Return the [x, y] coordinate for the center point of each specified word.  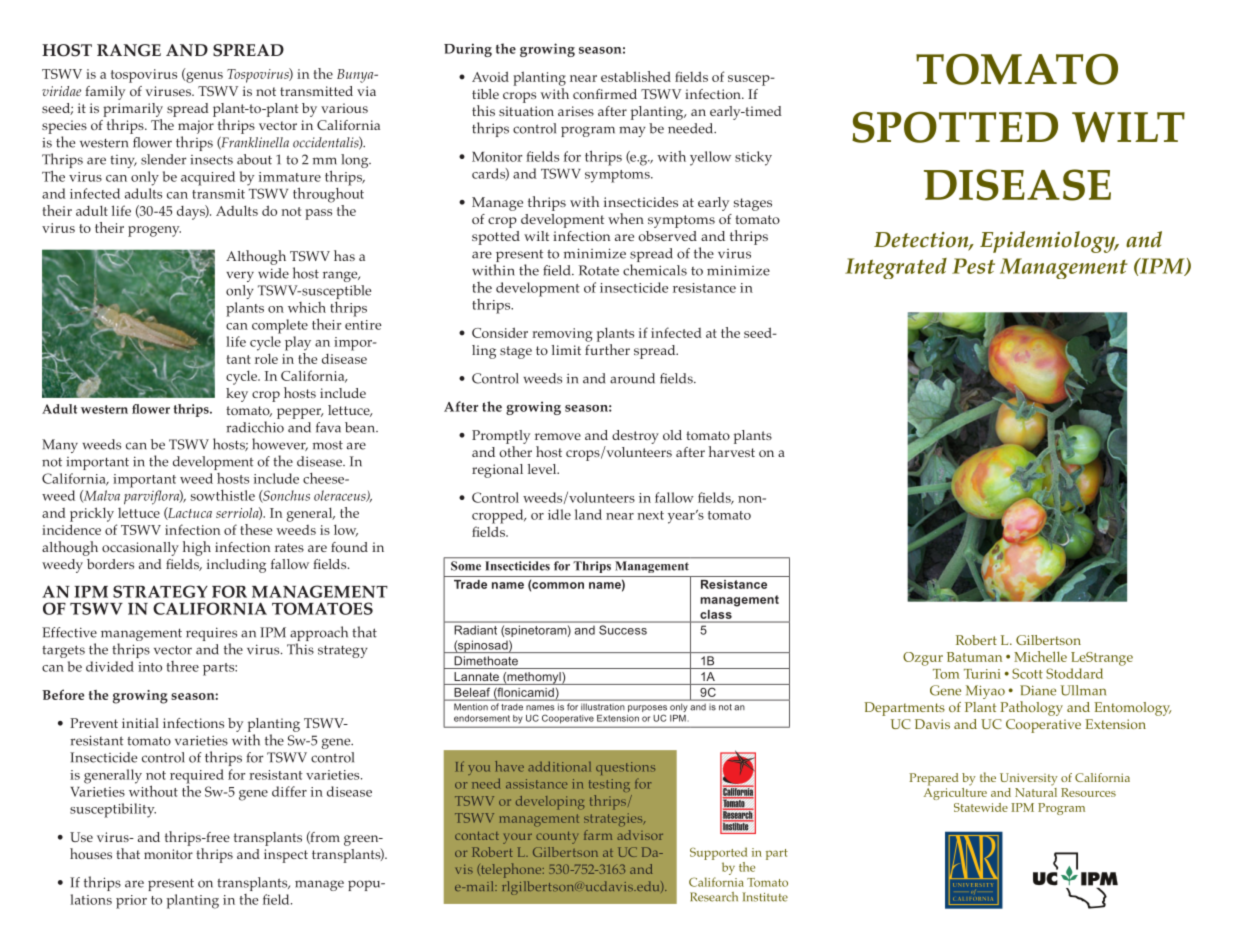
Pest [973, 266]
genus [203, 77]
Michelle [1040, 656]
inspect [286, 856]
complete [280, 326]
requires [211, 635]
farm [598, 835]
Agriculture [955, 792]
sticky [753, 158]
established [636, 76]
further [607, 348]
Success [623, 630]
